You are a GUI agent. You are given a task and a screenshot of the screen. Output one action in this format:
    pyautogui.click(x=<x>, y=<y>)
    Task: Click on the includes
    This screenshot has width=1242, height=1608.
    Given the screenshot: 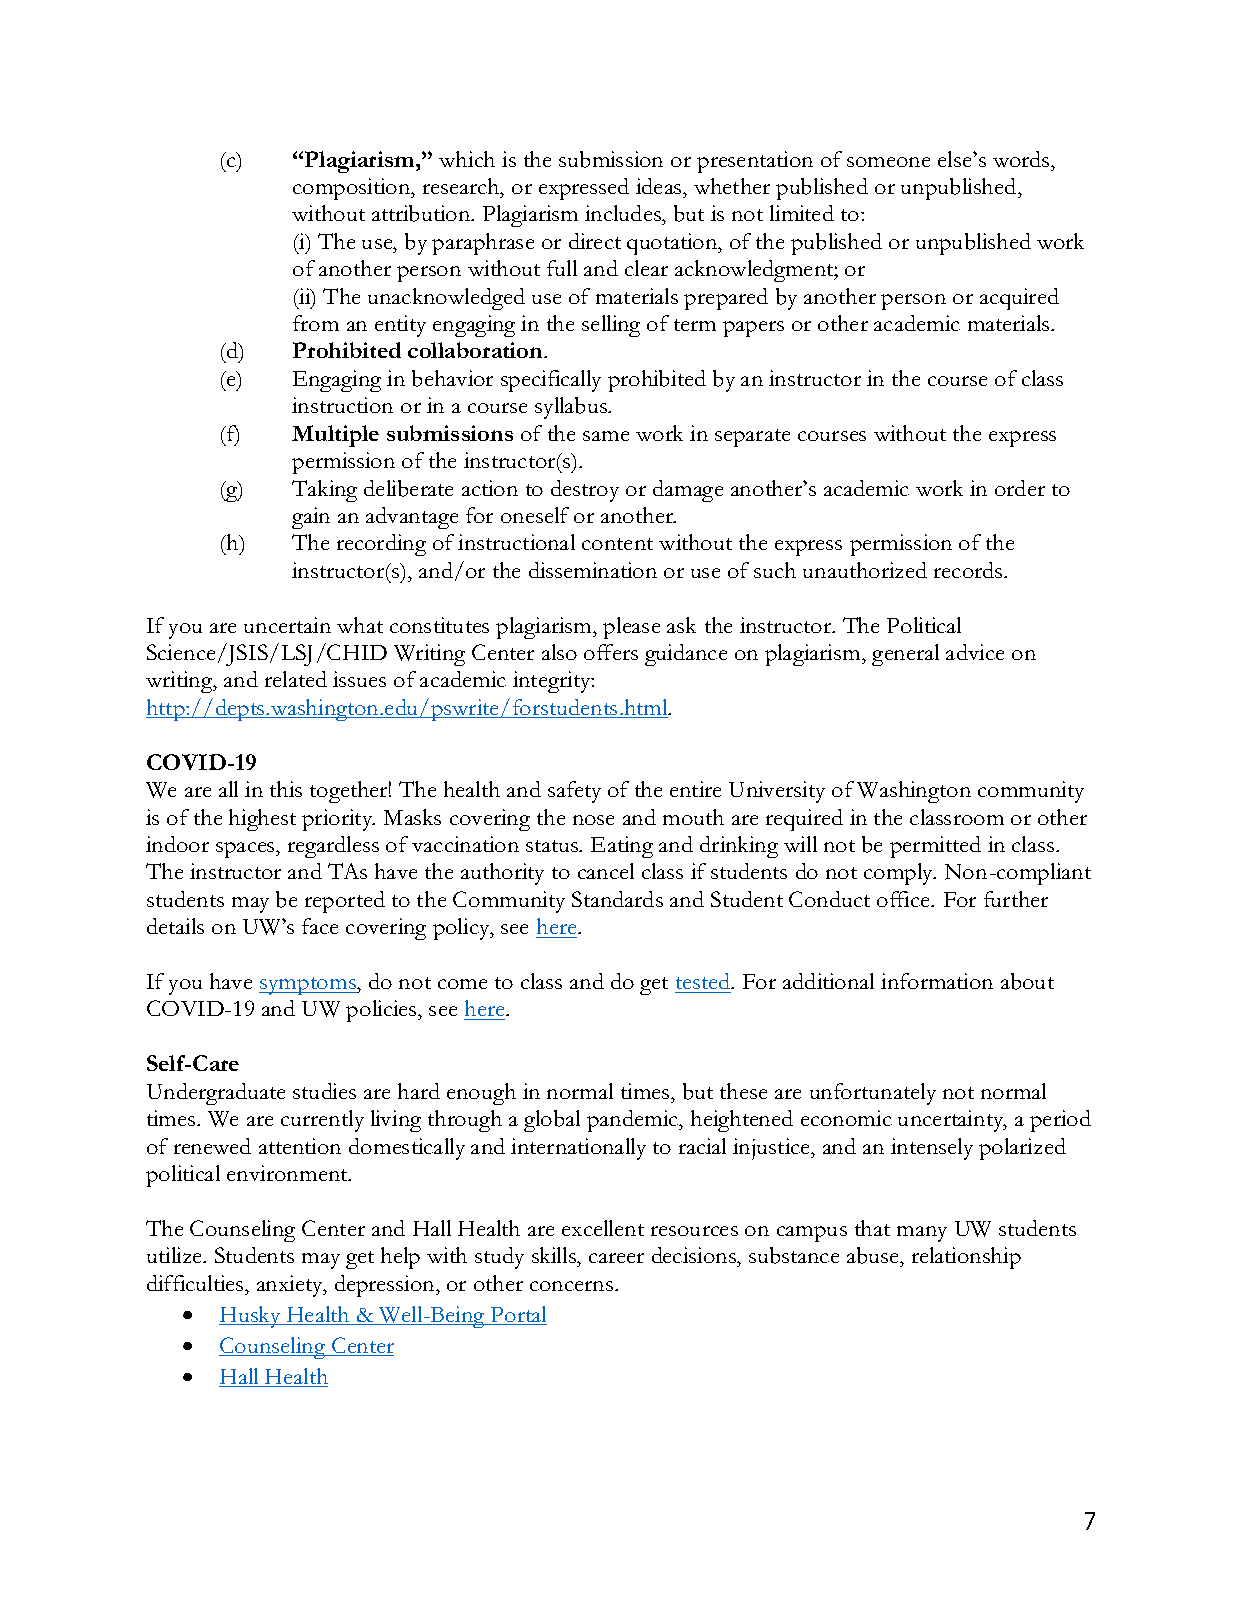 What is the action you would take?
    pyautogui.click(x=624, y=215)
